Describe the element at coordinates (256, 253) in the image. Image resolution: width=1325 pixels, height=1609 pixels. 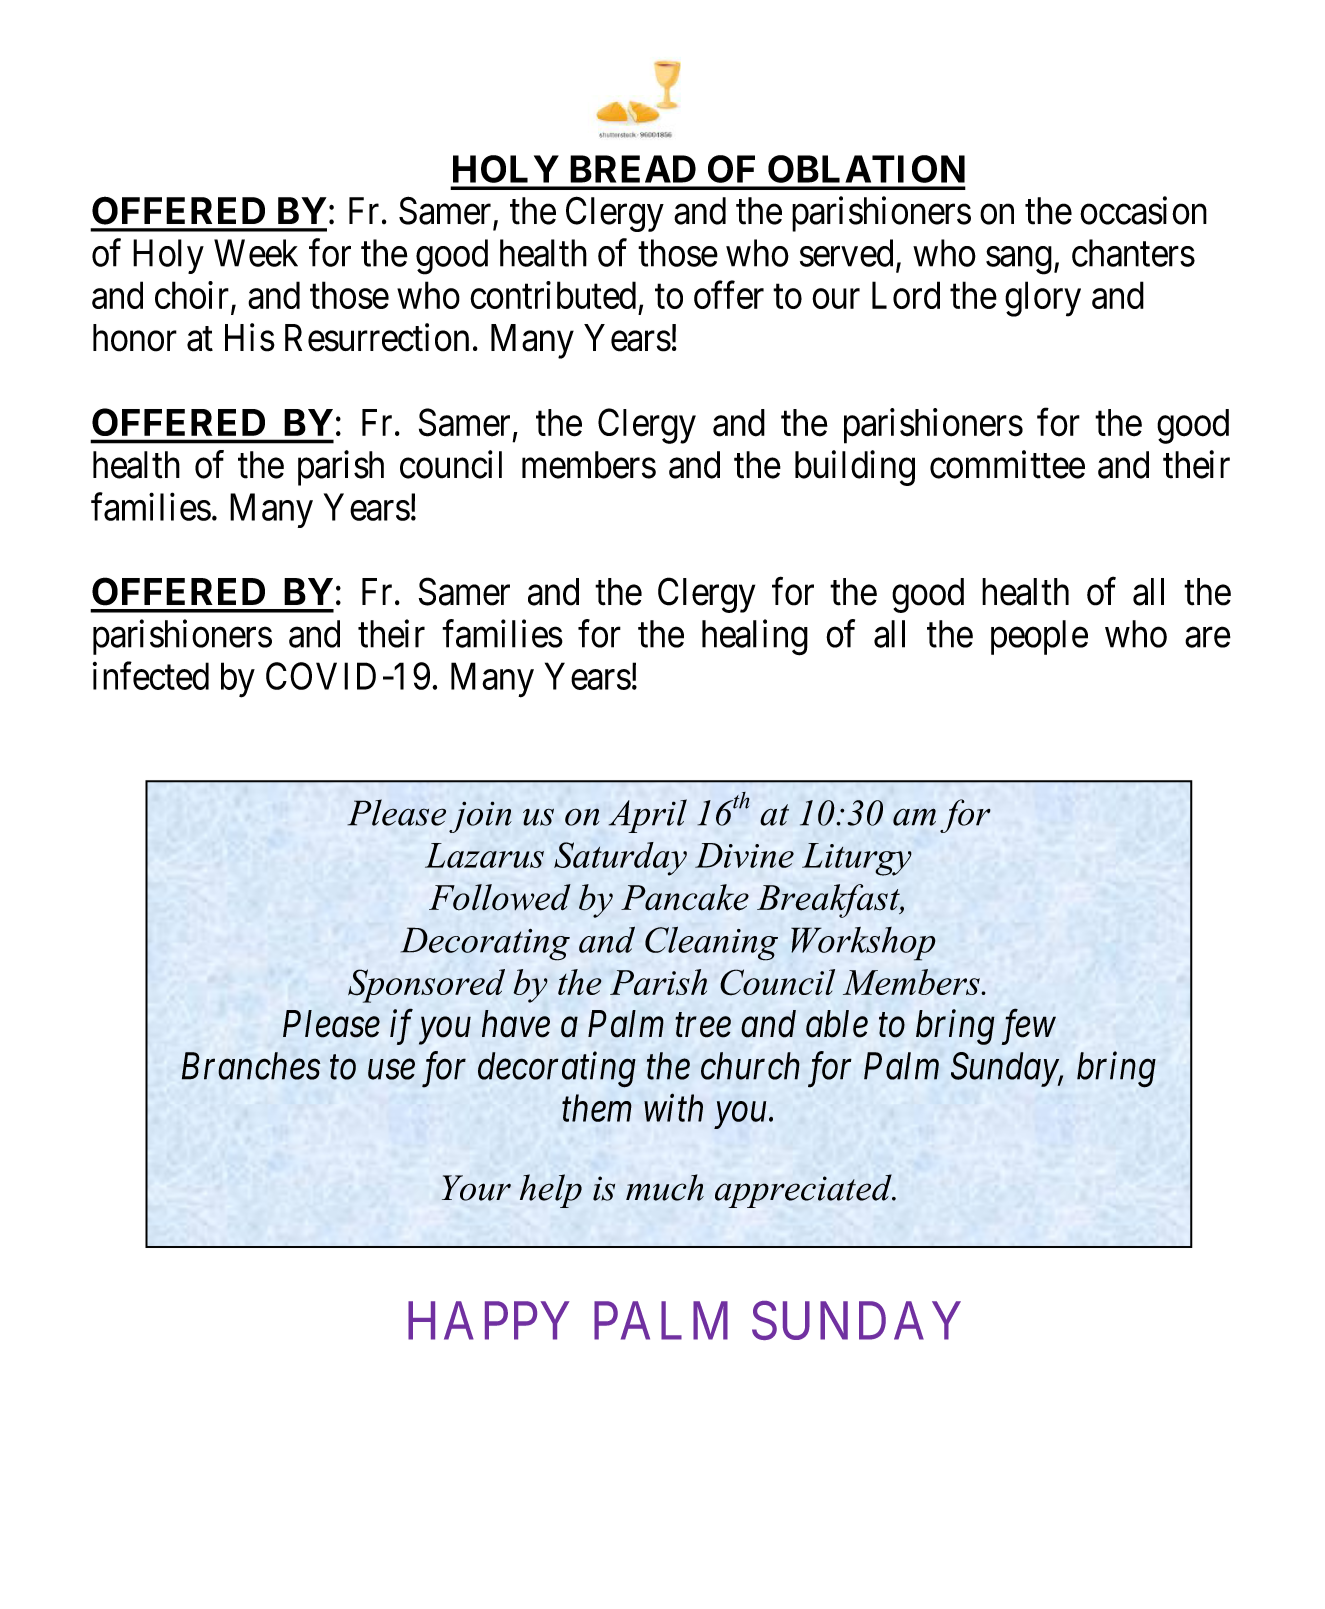
I see `Week` at that location.
